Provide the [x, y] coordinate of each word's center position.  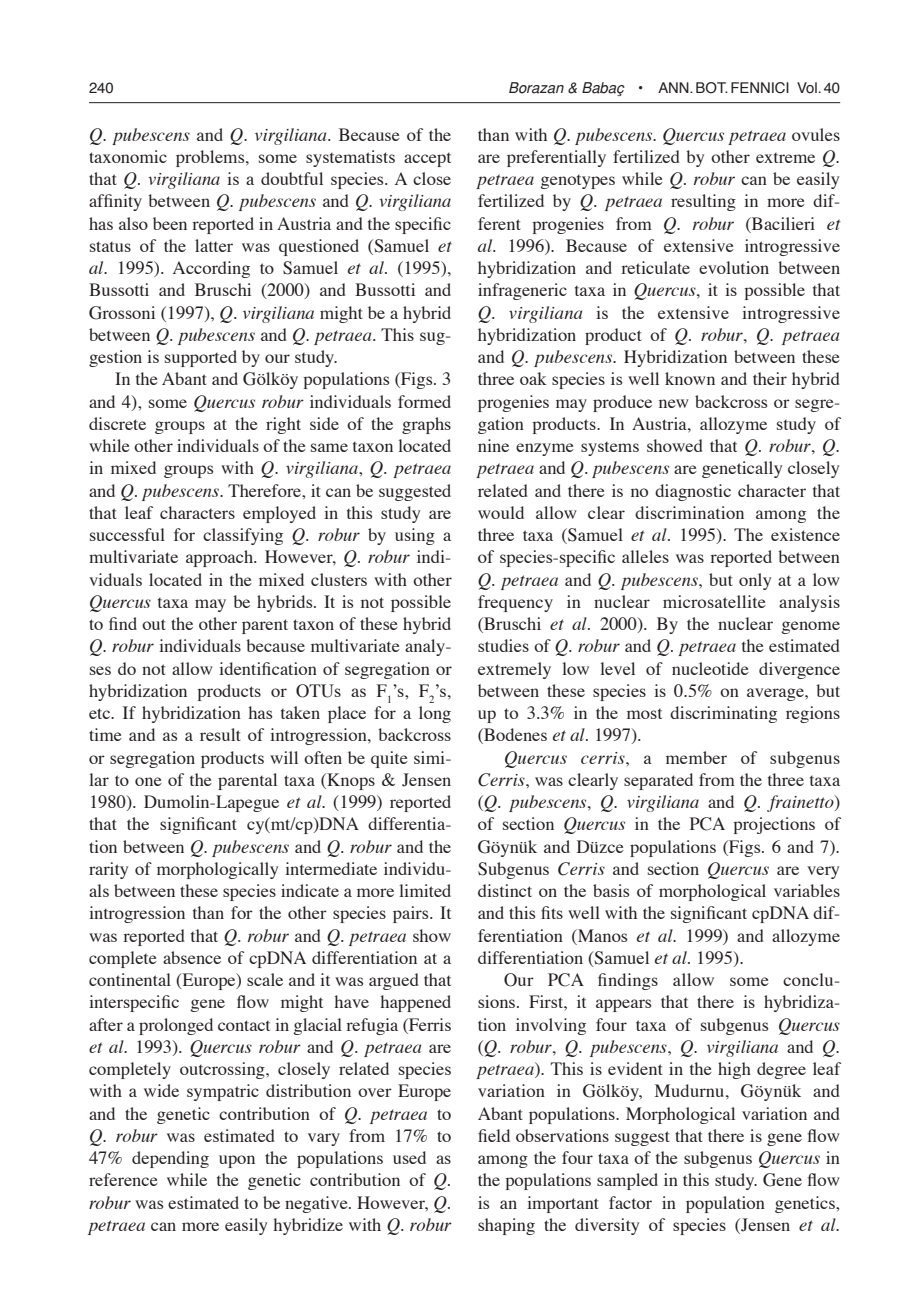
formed [424, 401]
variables [807, 890]
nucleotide [710, 668]
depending [170, 1159]
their [770, 378]
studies [503, 645]
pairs [412, 914]
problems [211, 158]
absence [192, 957]
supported [201, 358]
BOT [712, 88]
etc [101, 713]
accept [427, 160]
